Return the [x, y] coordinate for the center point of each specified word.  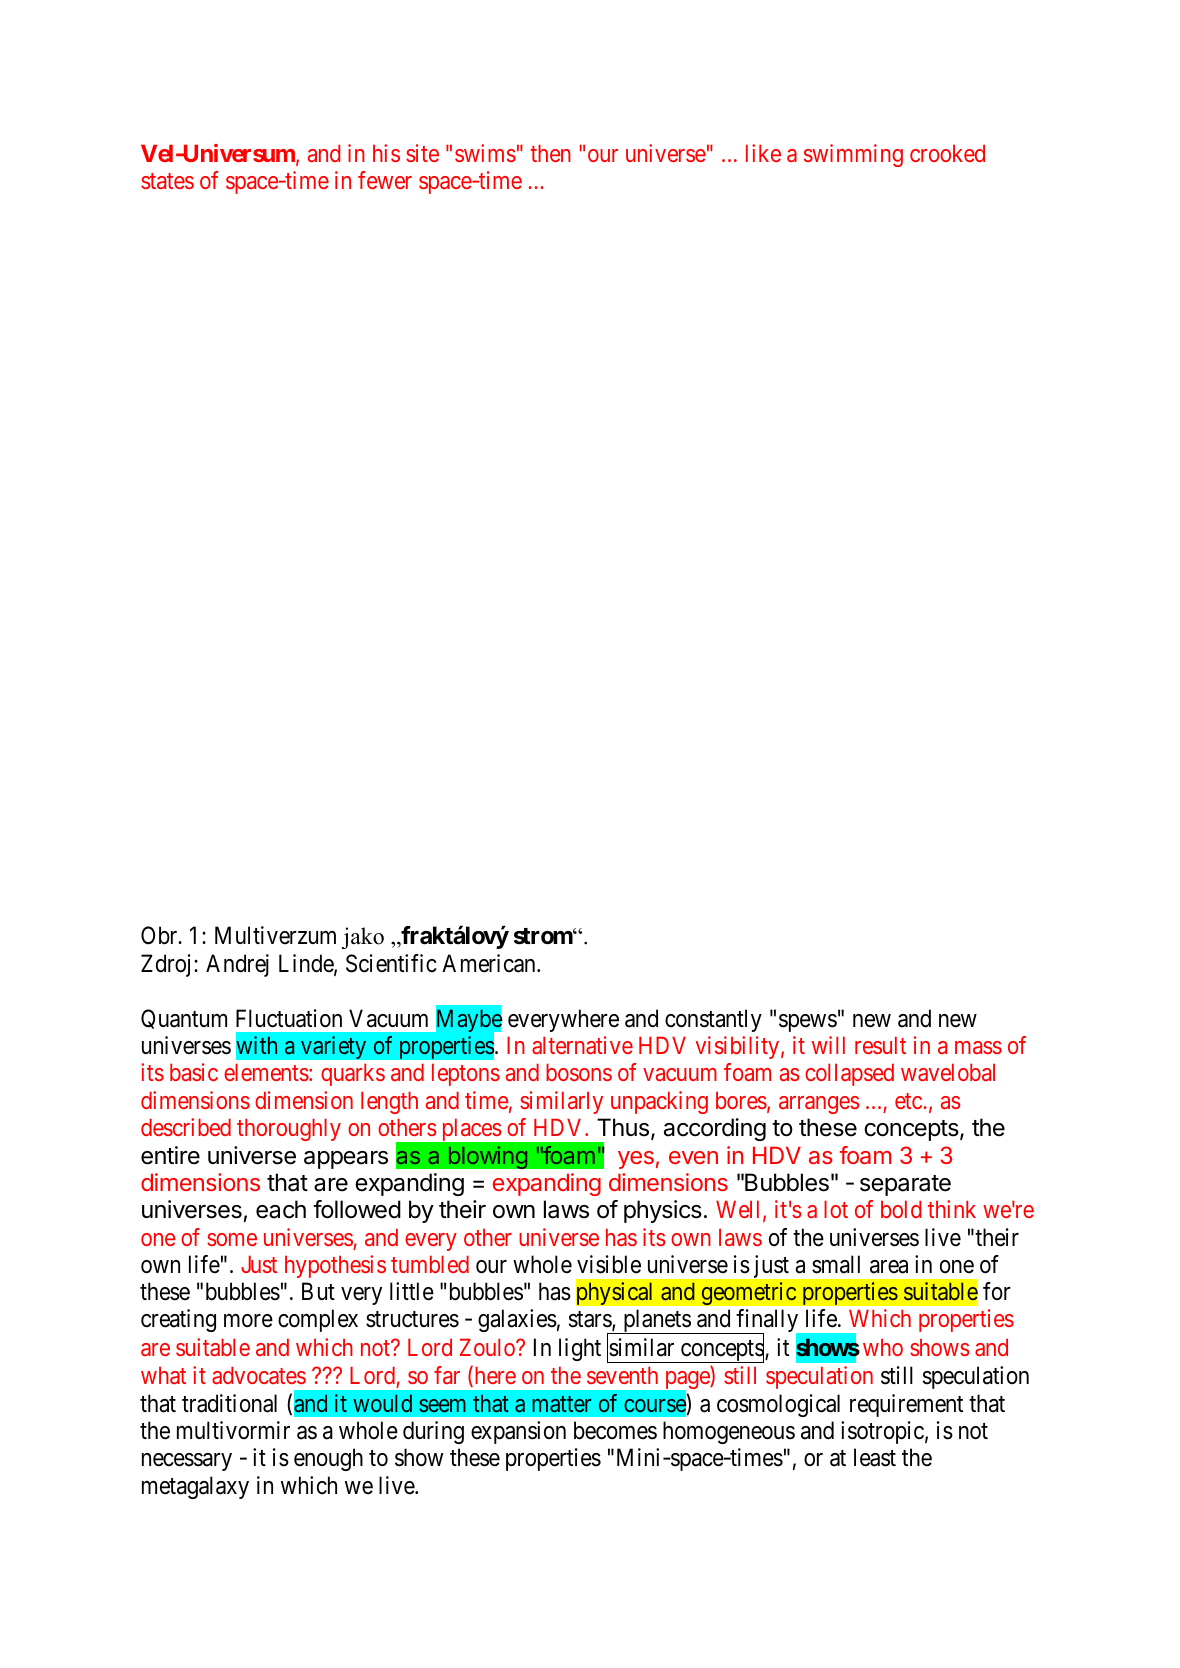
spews [808, 1023]
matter [561, 1404]
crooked [947, 153]
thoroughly [289, 1129]
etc [908, 1101]
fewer [385, 180]
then [550, 153]
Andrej [237, 965]
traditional [229, 1403]
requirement [906, 1405]
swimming [853, 155]
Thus [623, 1127]
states [167, 181]
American [490, 963]
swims [485, 153]
